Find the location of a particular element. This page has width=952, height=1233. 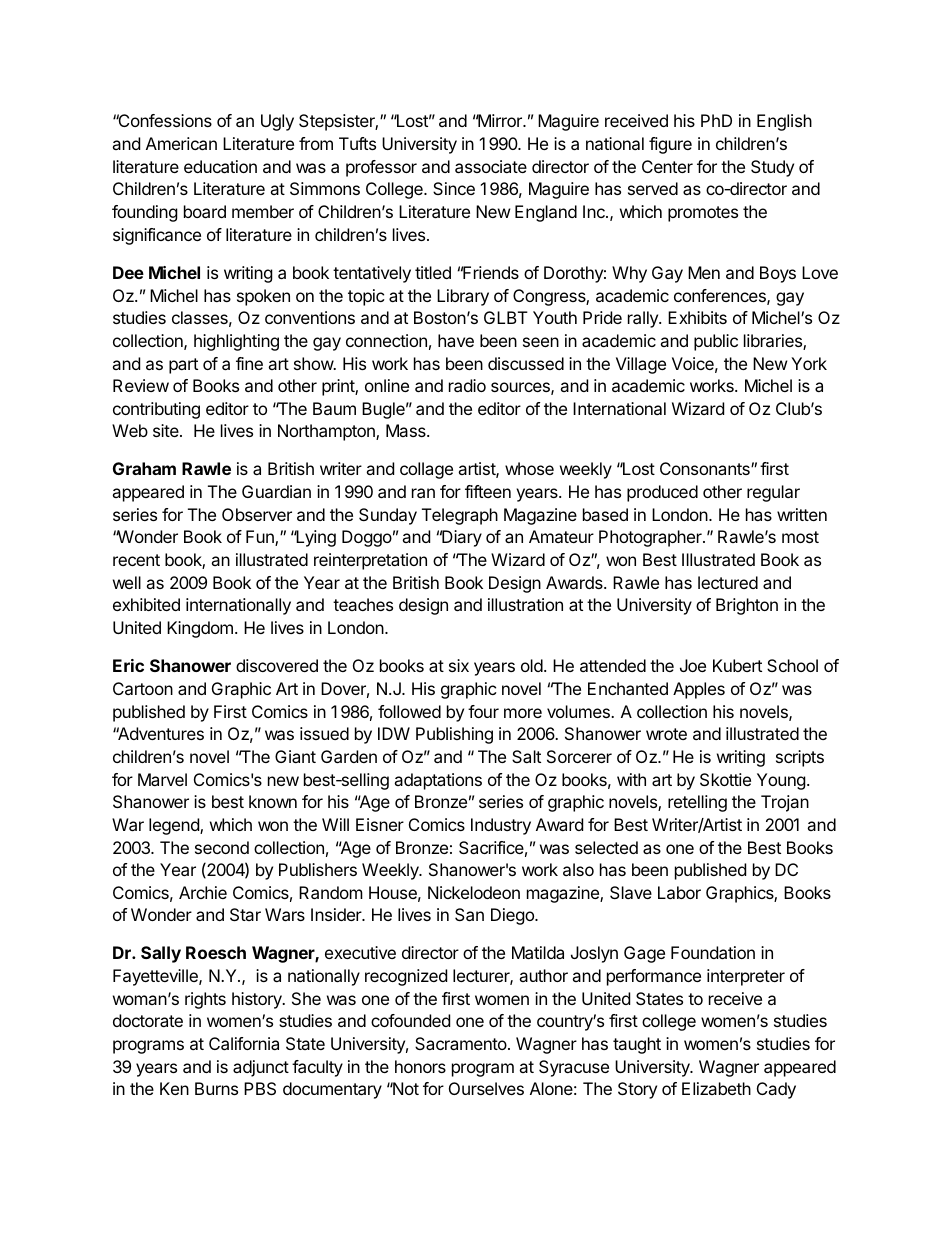

have is located at coordinates (456, 340).
